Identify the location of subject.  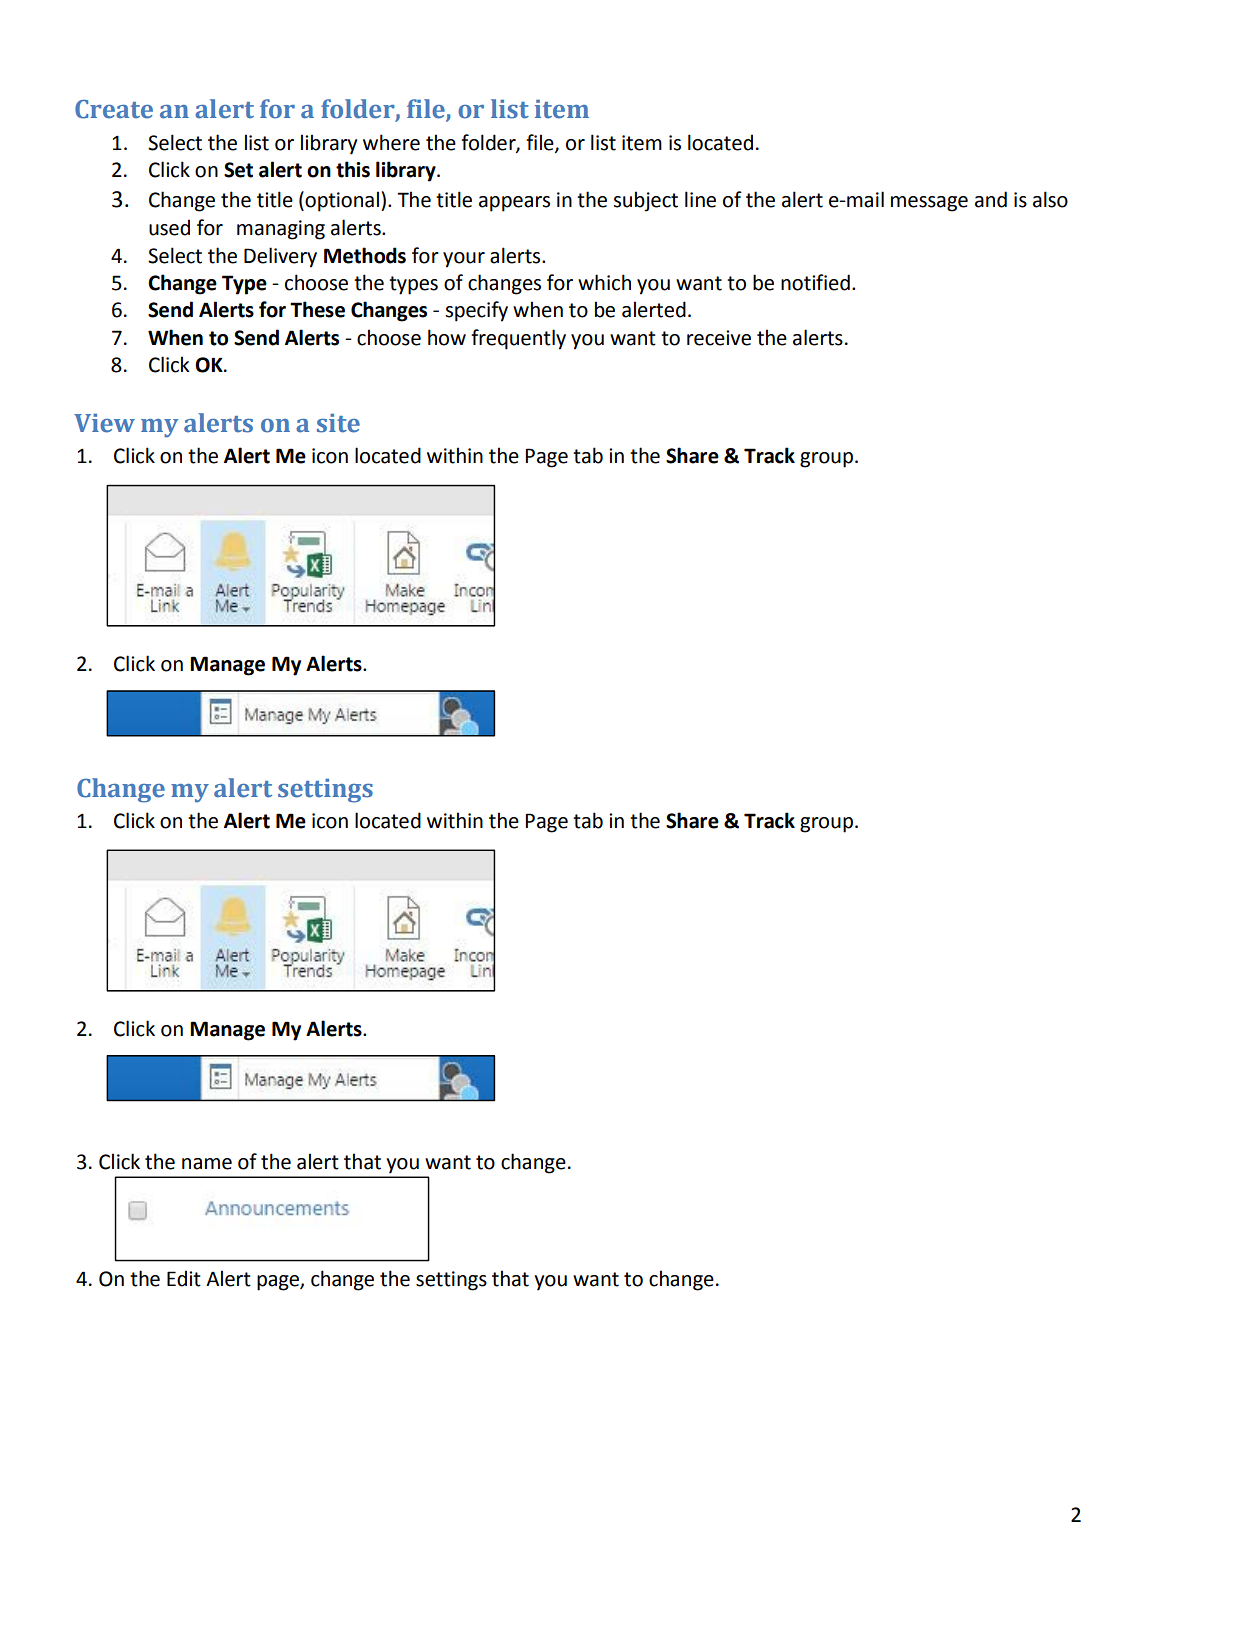
(645, 201).
